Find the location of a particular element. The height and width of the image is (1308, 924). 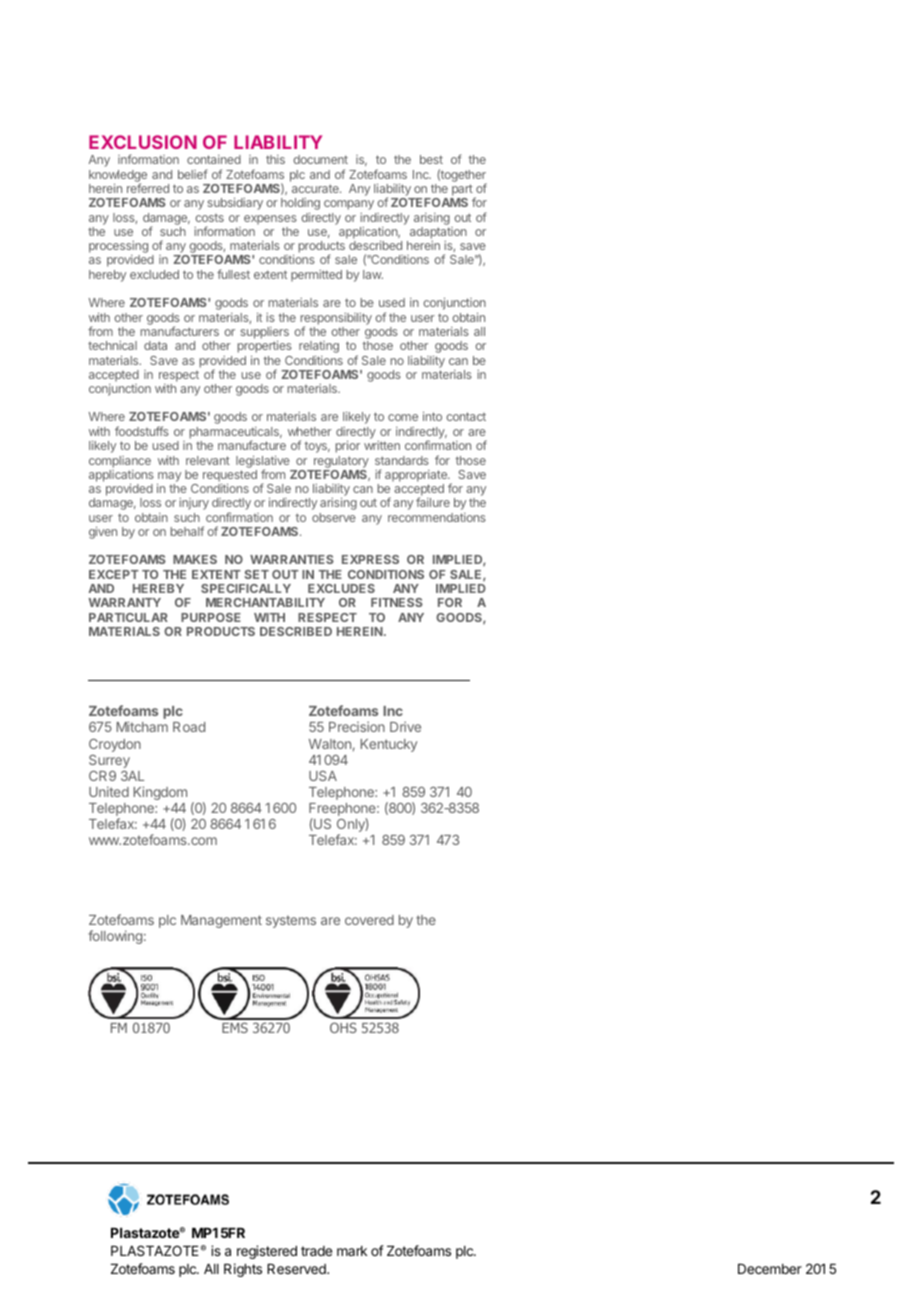

Road is located at coordinates (189, 727).
